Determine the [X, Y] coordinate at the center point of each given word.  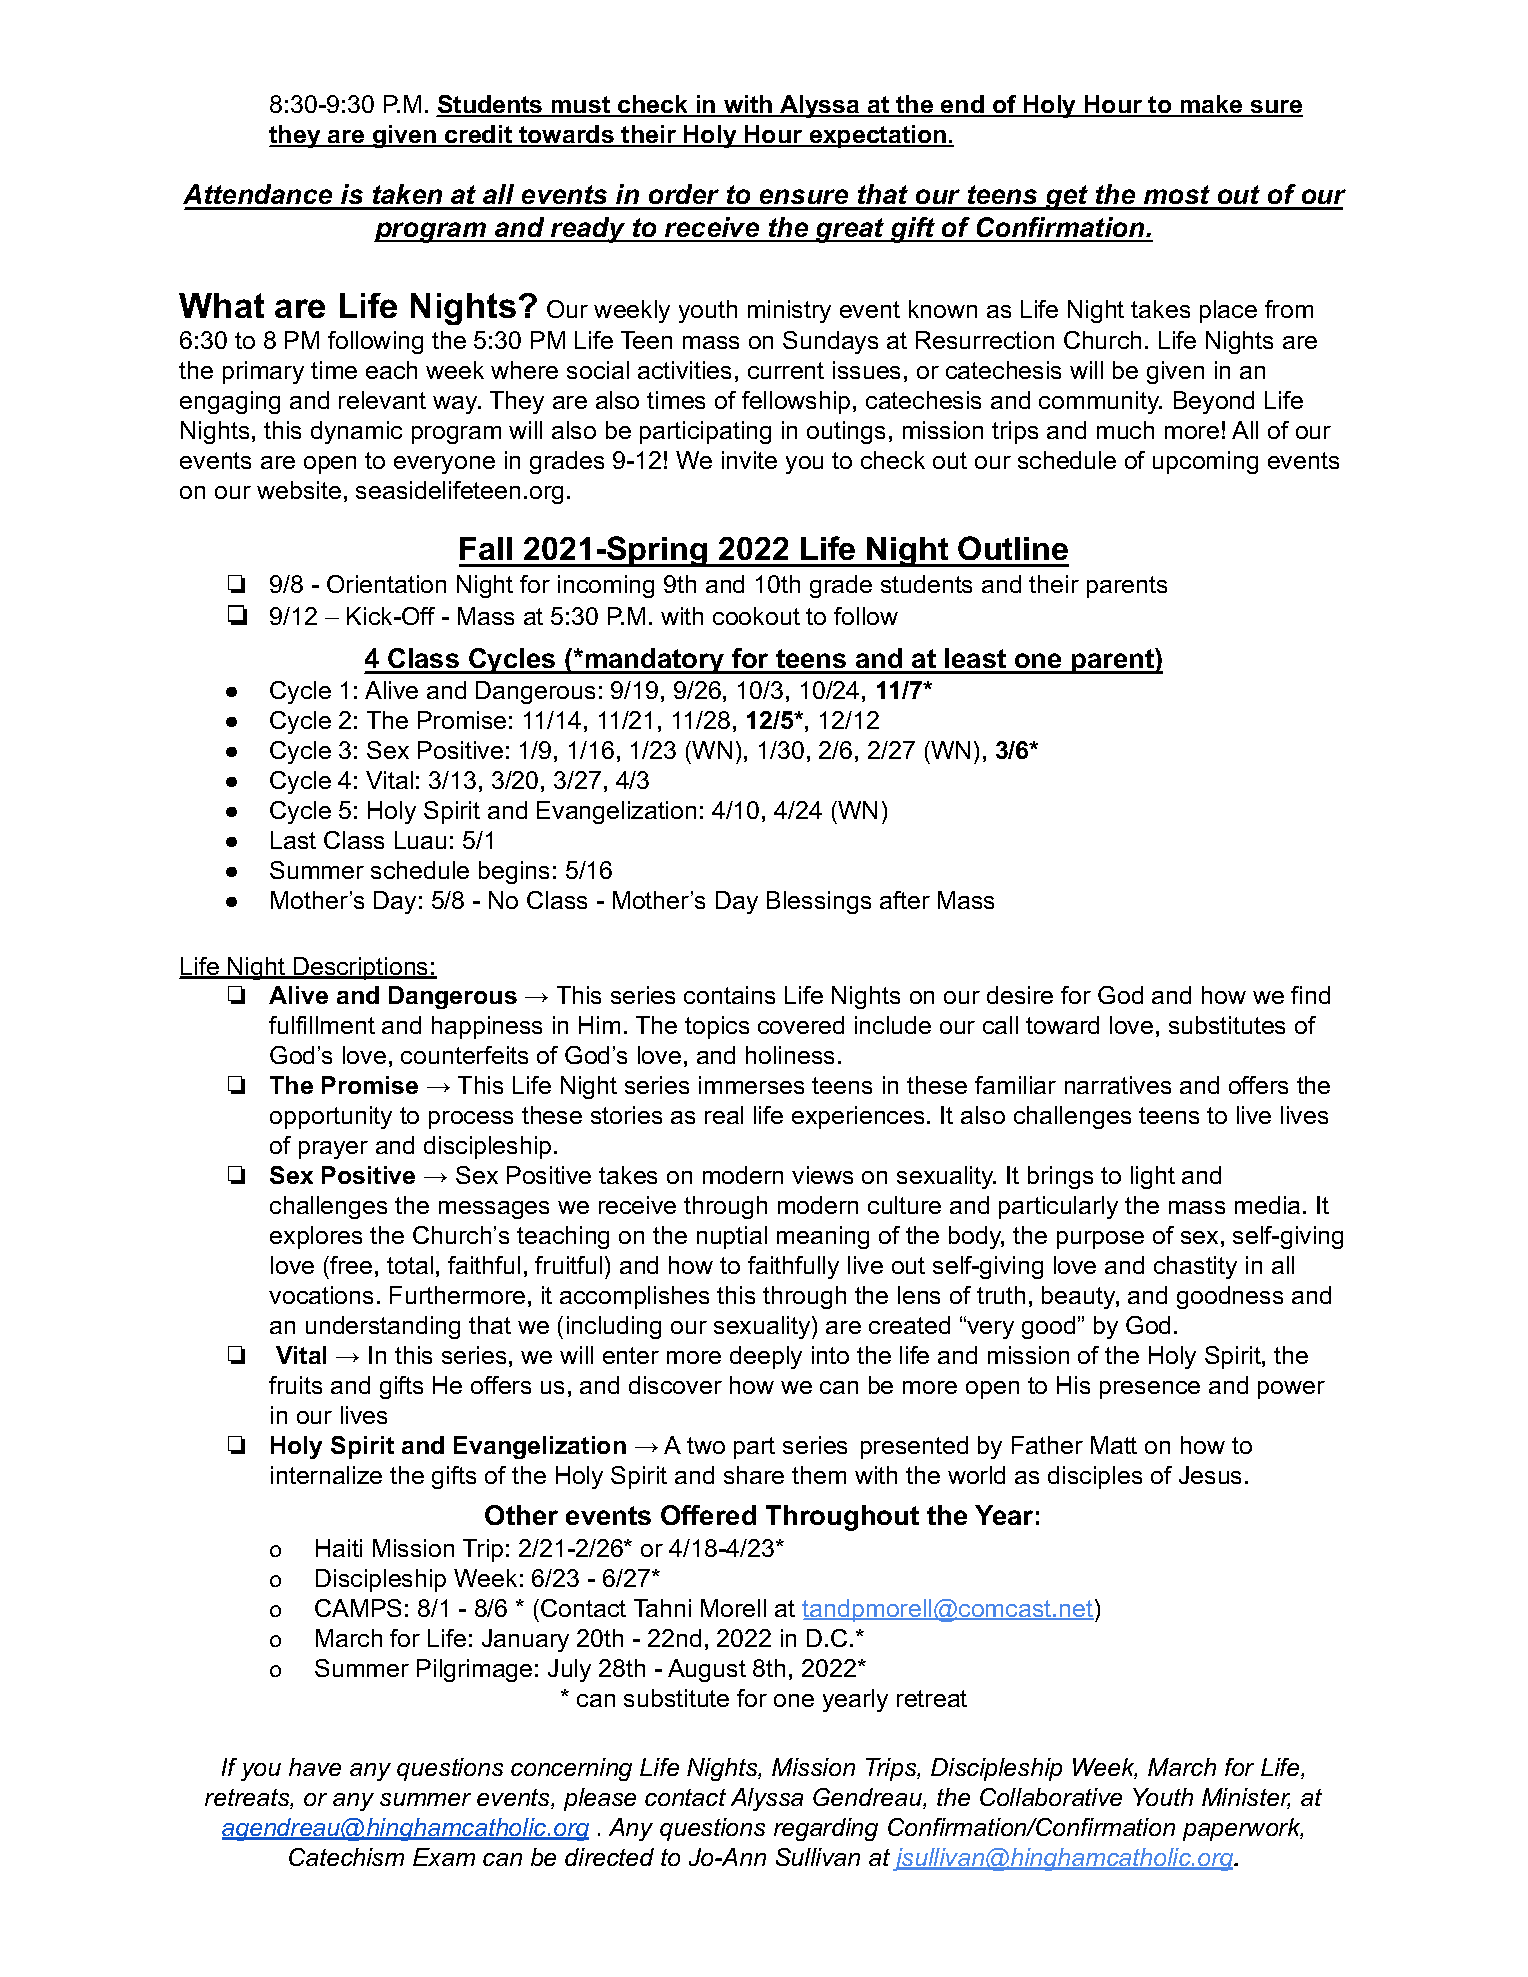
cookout [756, 616]
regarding [826, 1829]
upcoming [1205, 462]
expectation [878, 136]
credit [479, 136]
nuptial [732, 1237]
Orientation [386, 584]
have [315, 1767]
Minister [1246, 1798]
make [1211, 106]
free [350, 1265]
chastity [1195, 1267]
